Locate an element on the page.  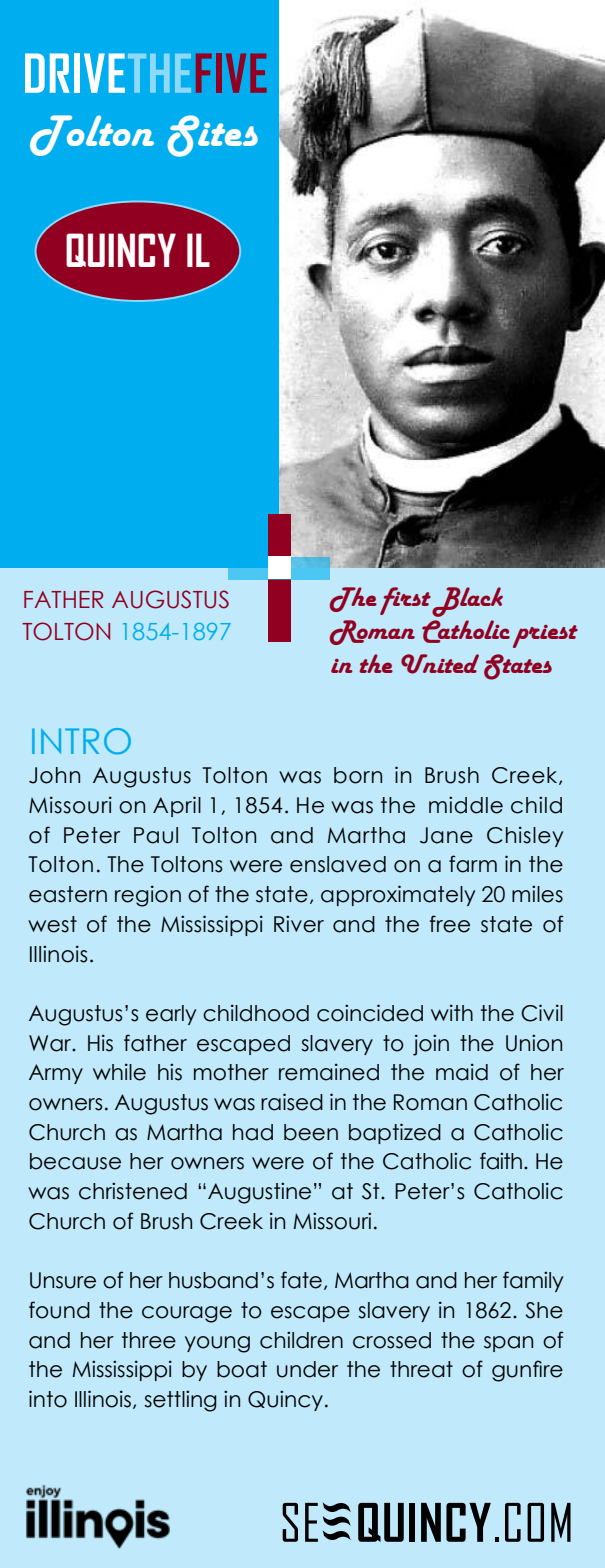
west is located at coordinates (52, 924).
